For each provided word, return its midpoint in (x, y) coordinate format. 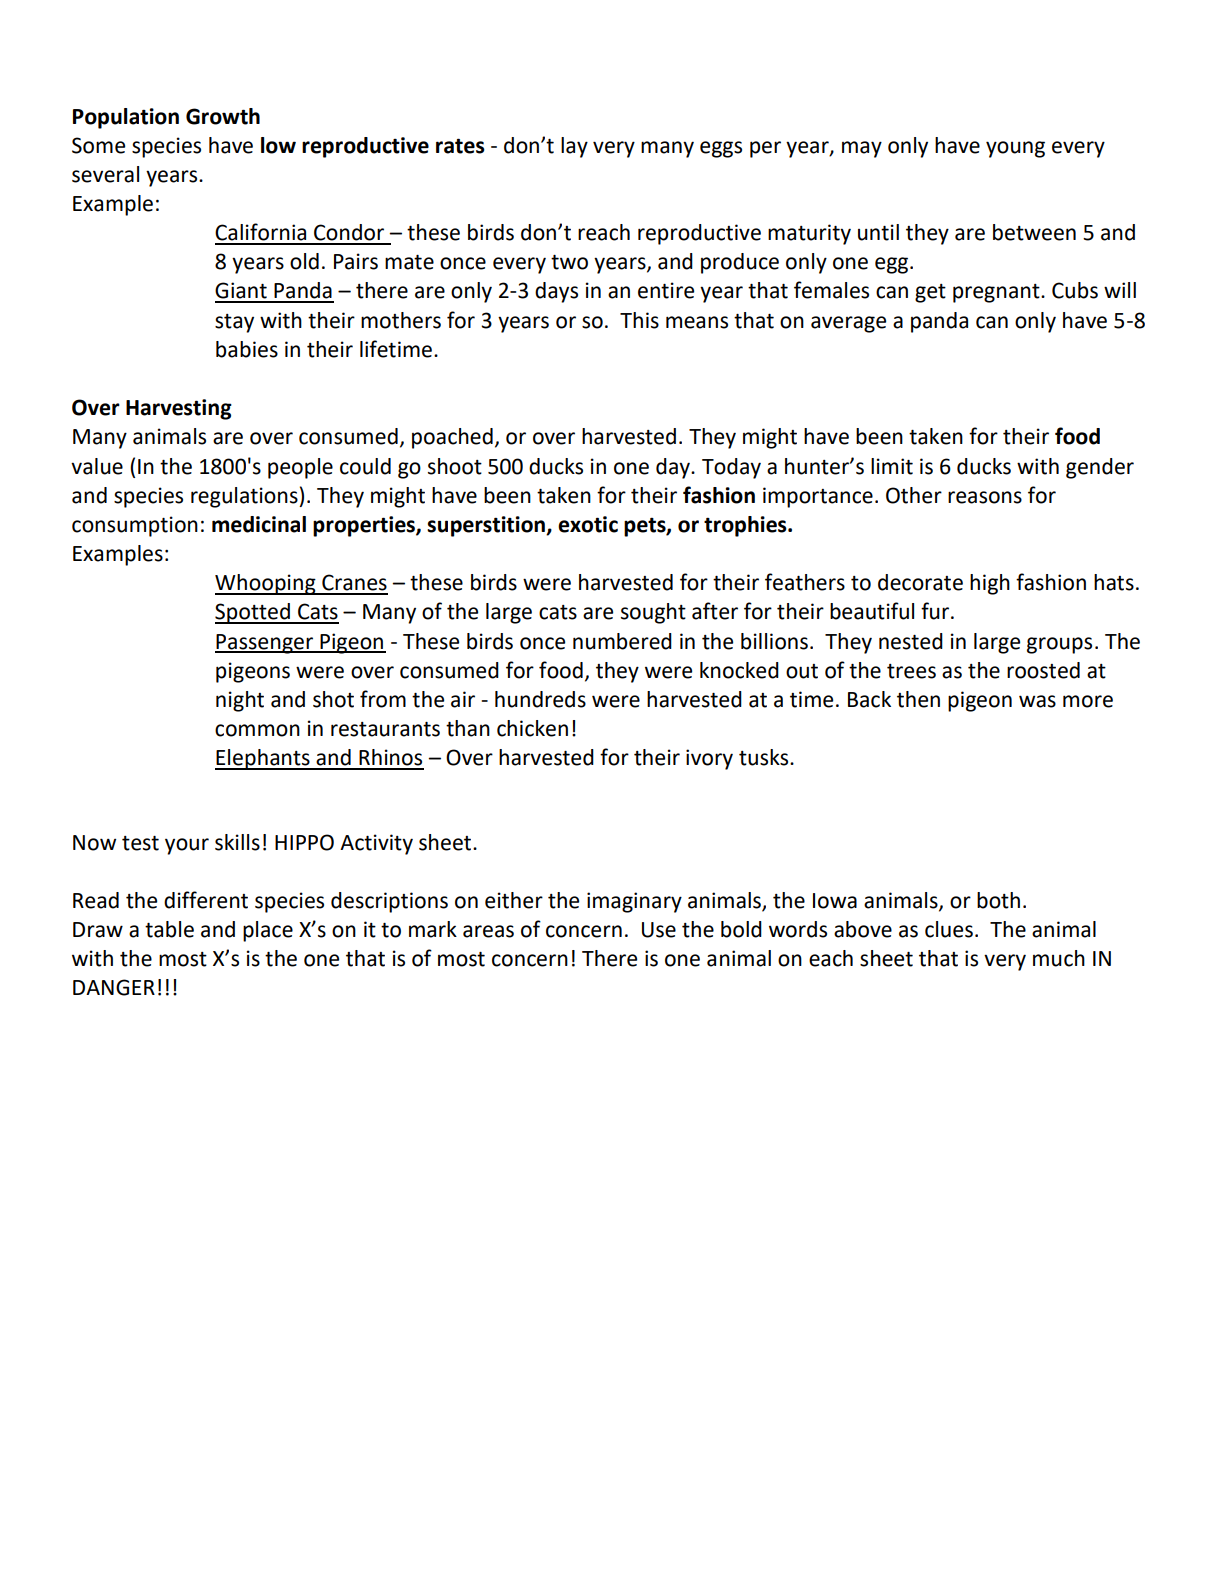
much (1059, 958)
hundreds (540, 699)
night (240, 701)
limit (892, 466)
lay (574, 147)
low (278, 145)
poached (452, 438)
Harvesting (179, 409)
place (268, 931)
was (1037, 701)
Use (659, 930)
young (1015, 149)
